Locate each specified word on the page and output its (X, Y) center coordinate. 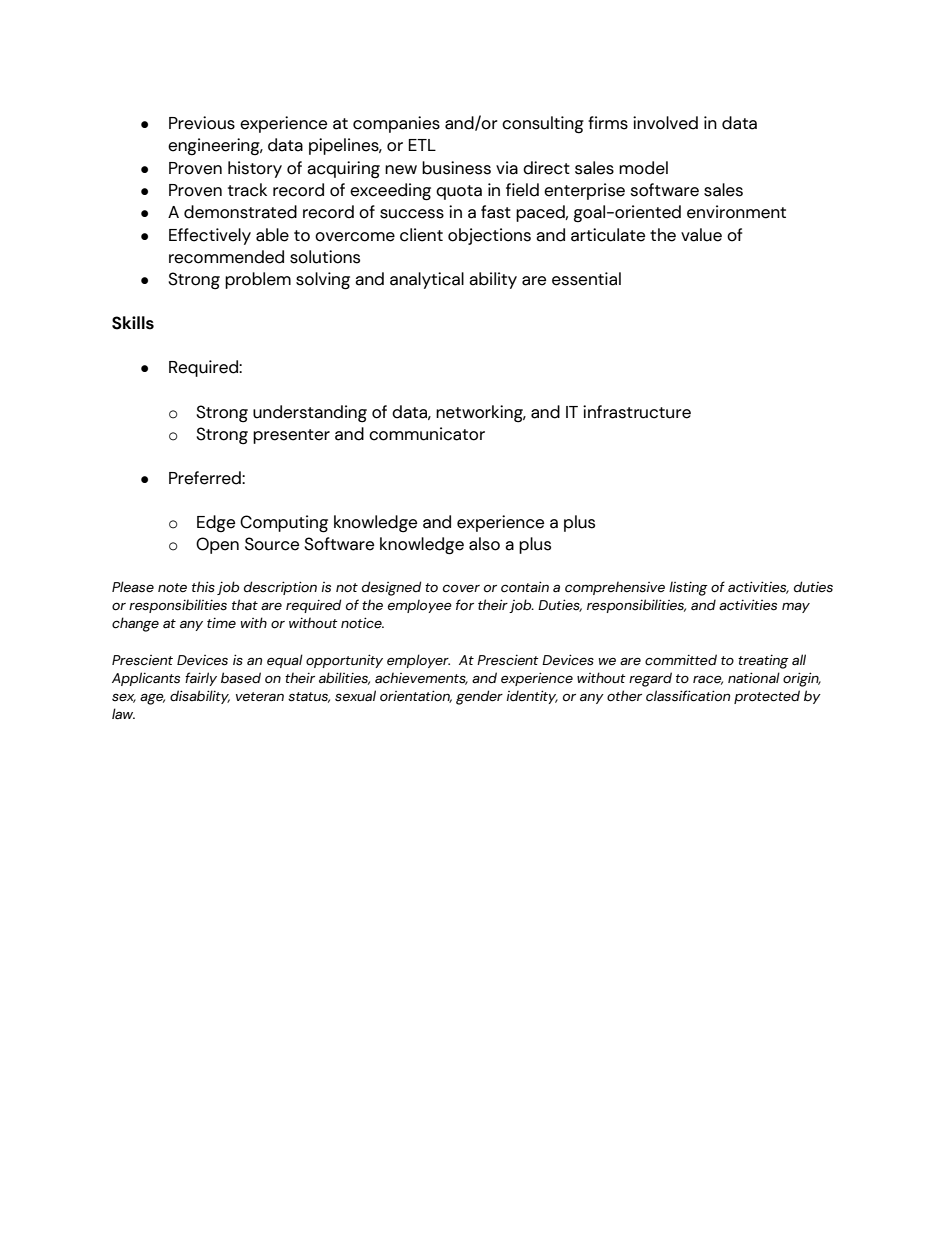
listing (688, 588)
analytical (427, 280)
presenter (291, 436)
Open (217, 545)
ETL (422, 145)
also (484, 544)
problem (258, 280)
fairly (201, 679)
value (701, 235)
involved (665, 123)
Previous (202, 123)
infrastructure (637, 412)
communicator (427, 434)
